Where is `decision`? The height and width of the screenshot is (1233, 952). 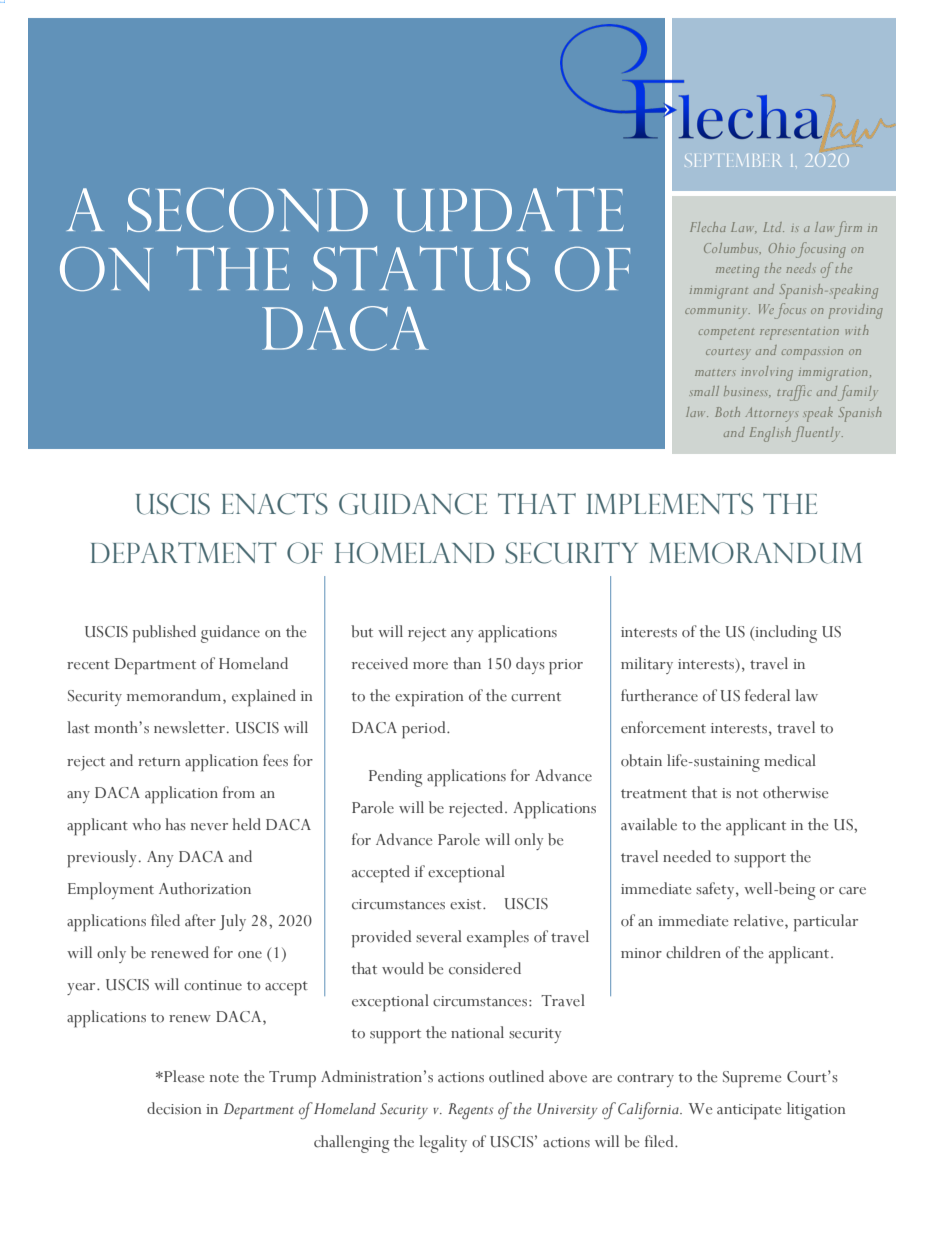 decision is located at coordinates (174, 1108).
